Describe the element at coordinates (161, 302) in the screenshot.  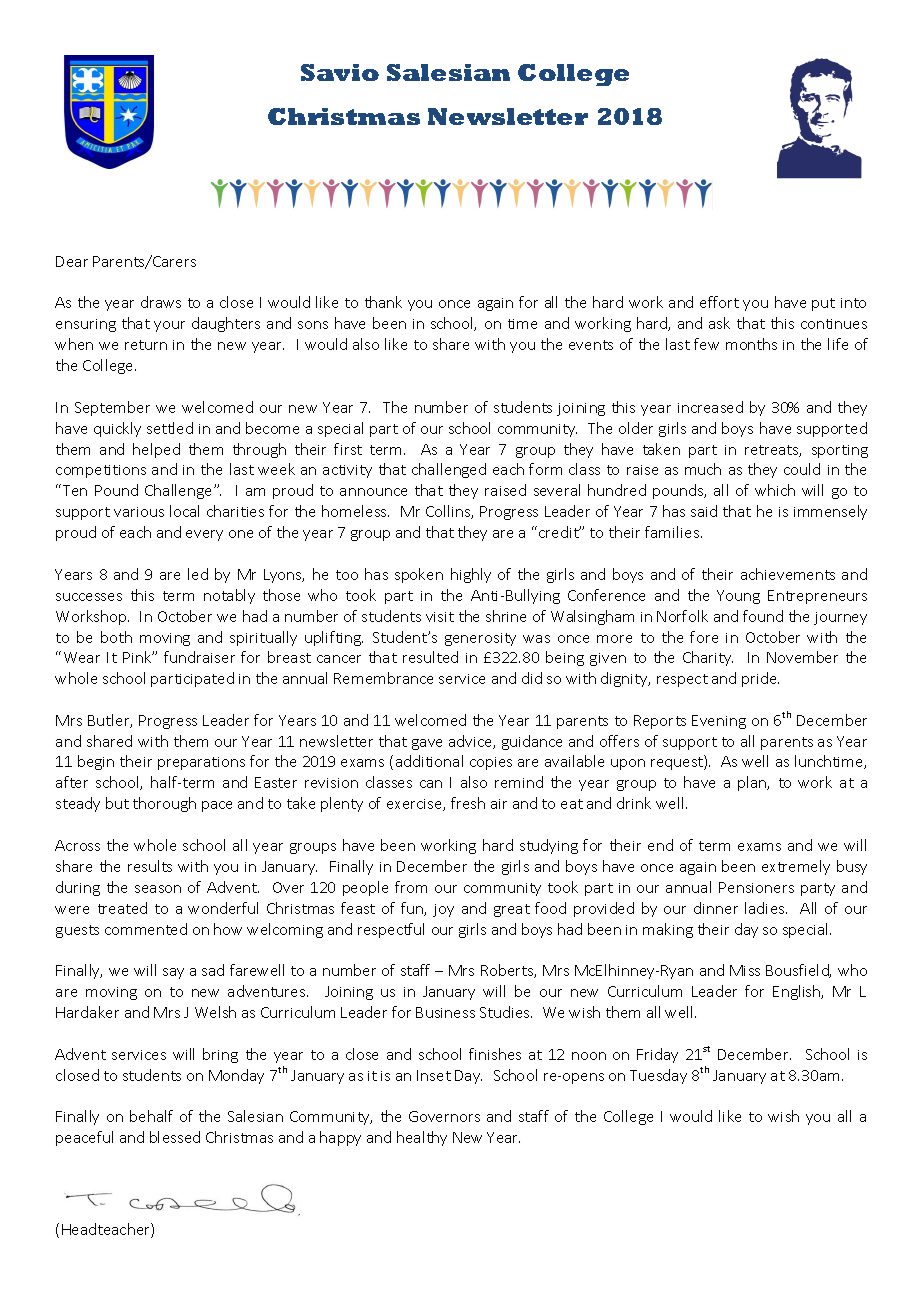
I see `draws` at that location.
